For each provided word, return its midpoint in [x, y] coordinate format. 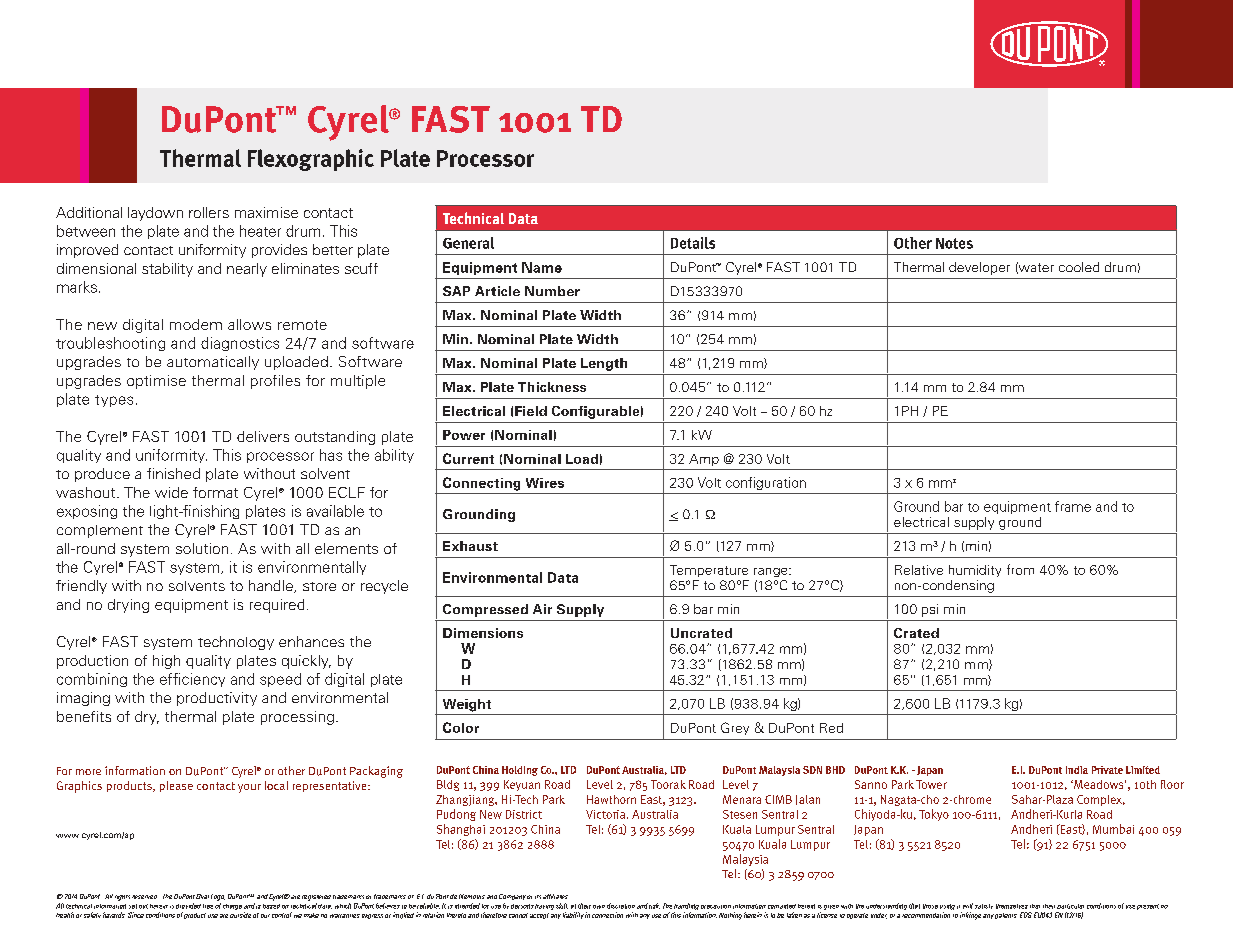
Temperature [709, 571]
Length [604, 364]
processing [297, 718]
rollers [209, 212]
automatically [213, 363]
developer [979, 268]
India [1077, 770]
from [1020, 569]
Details [693, 243]
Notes [954, 243]
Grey [735, 728]
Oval [202, 896]
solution [202, 548]
